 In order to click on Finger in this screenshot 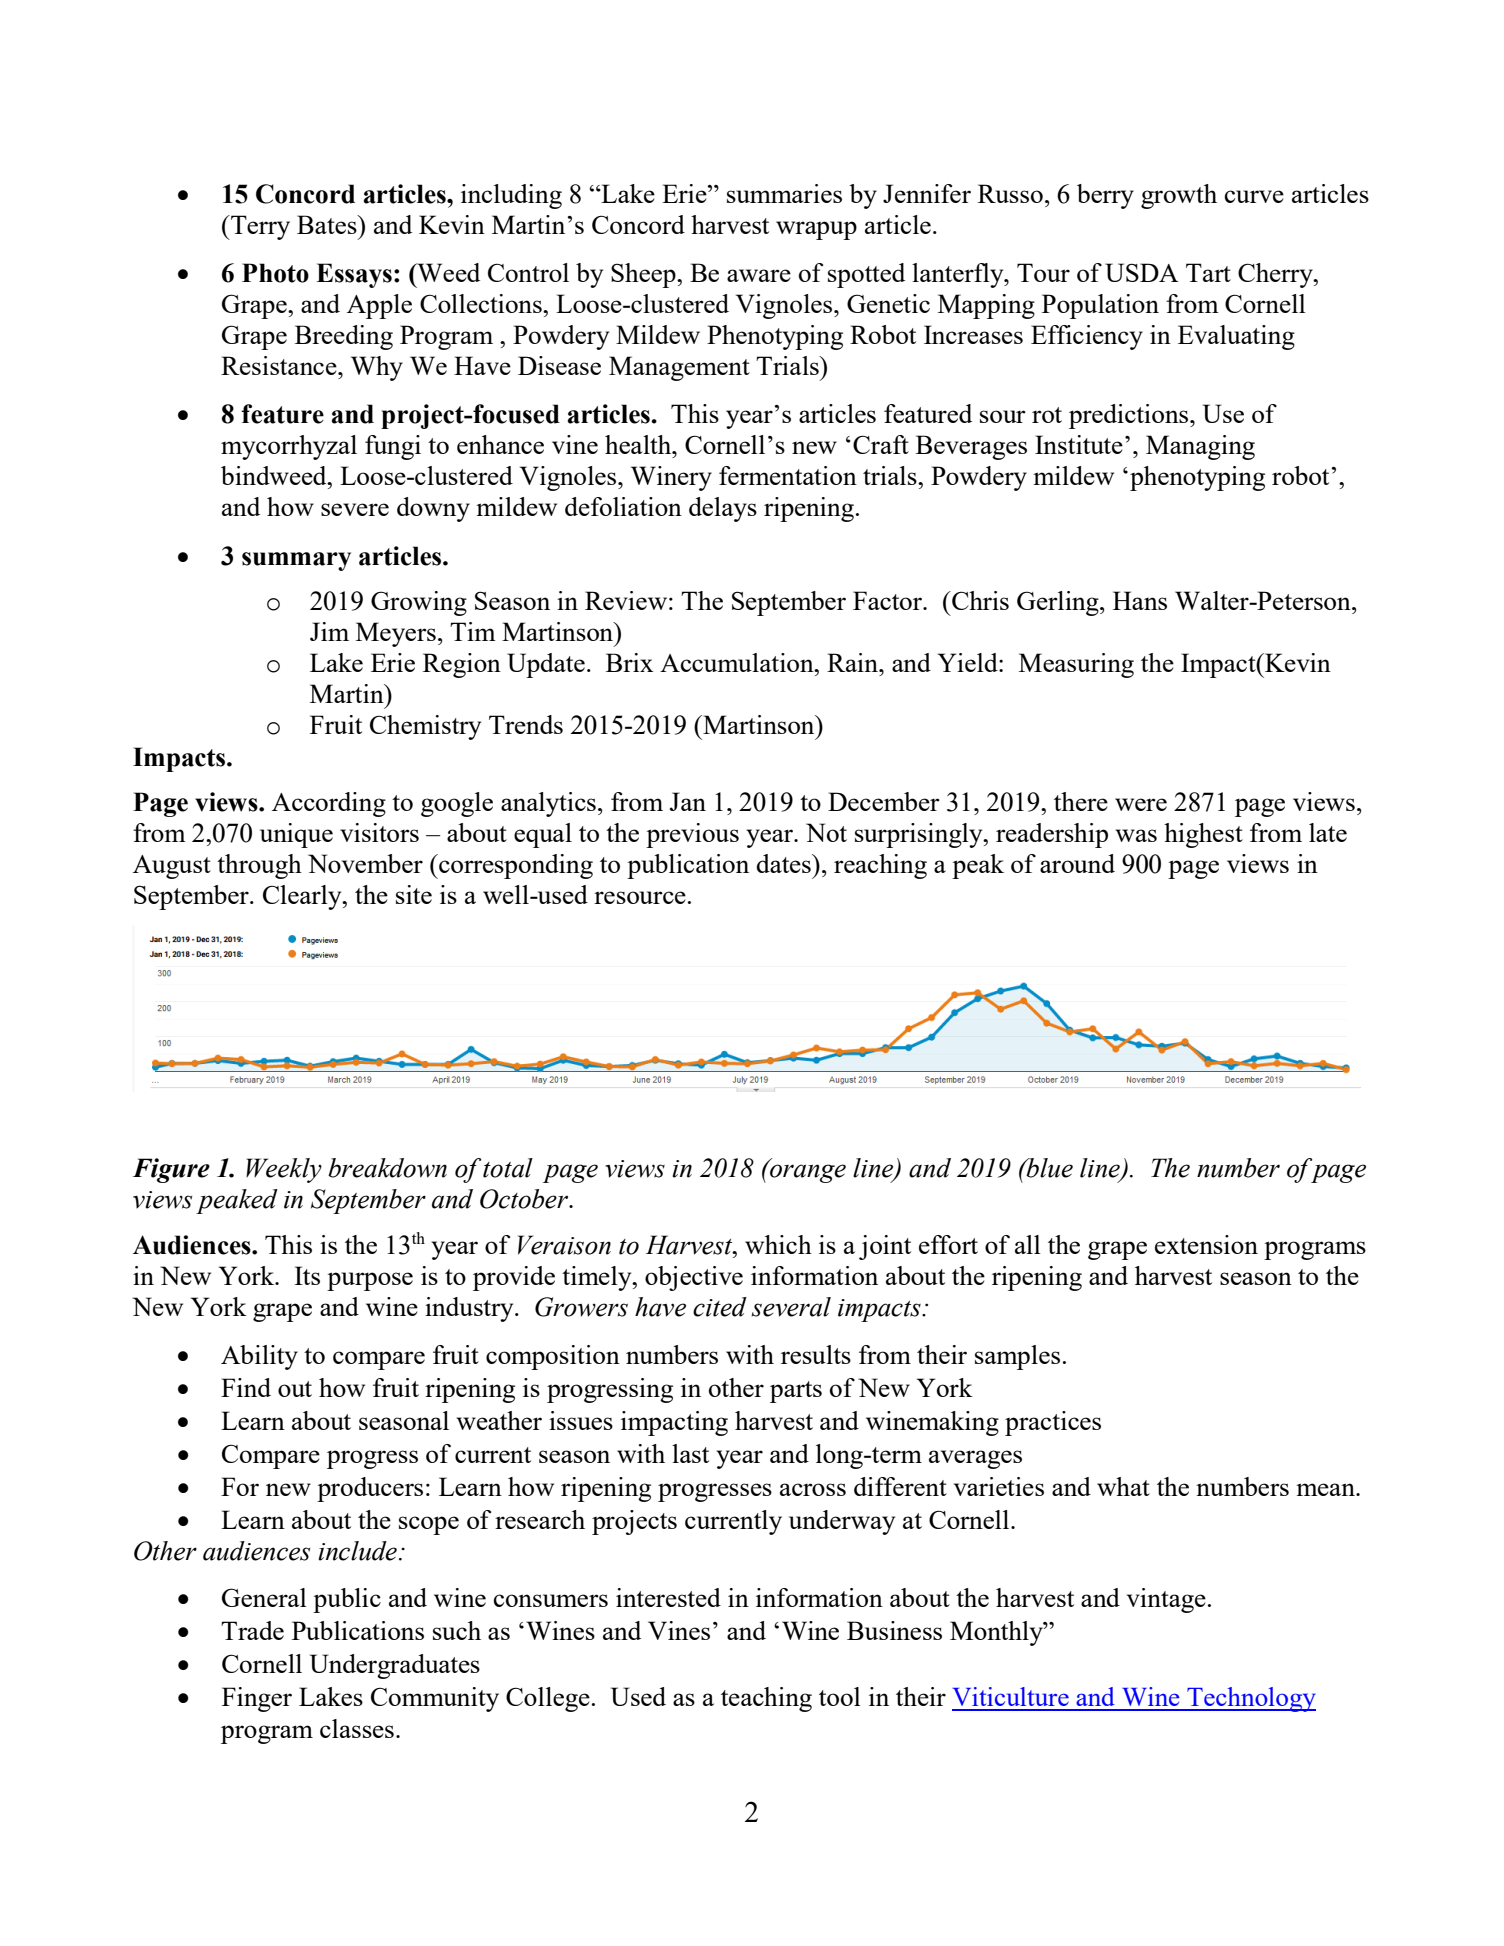, I will do `click(257, 1699)`.
